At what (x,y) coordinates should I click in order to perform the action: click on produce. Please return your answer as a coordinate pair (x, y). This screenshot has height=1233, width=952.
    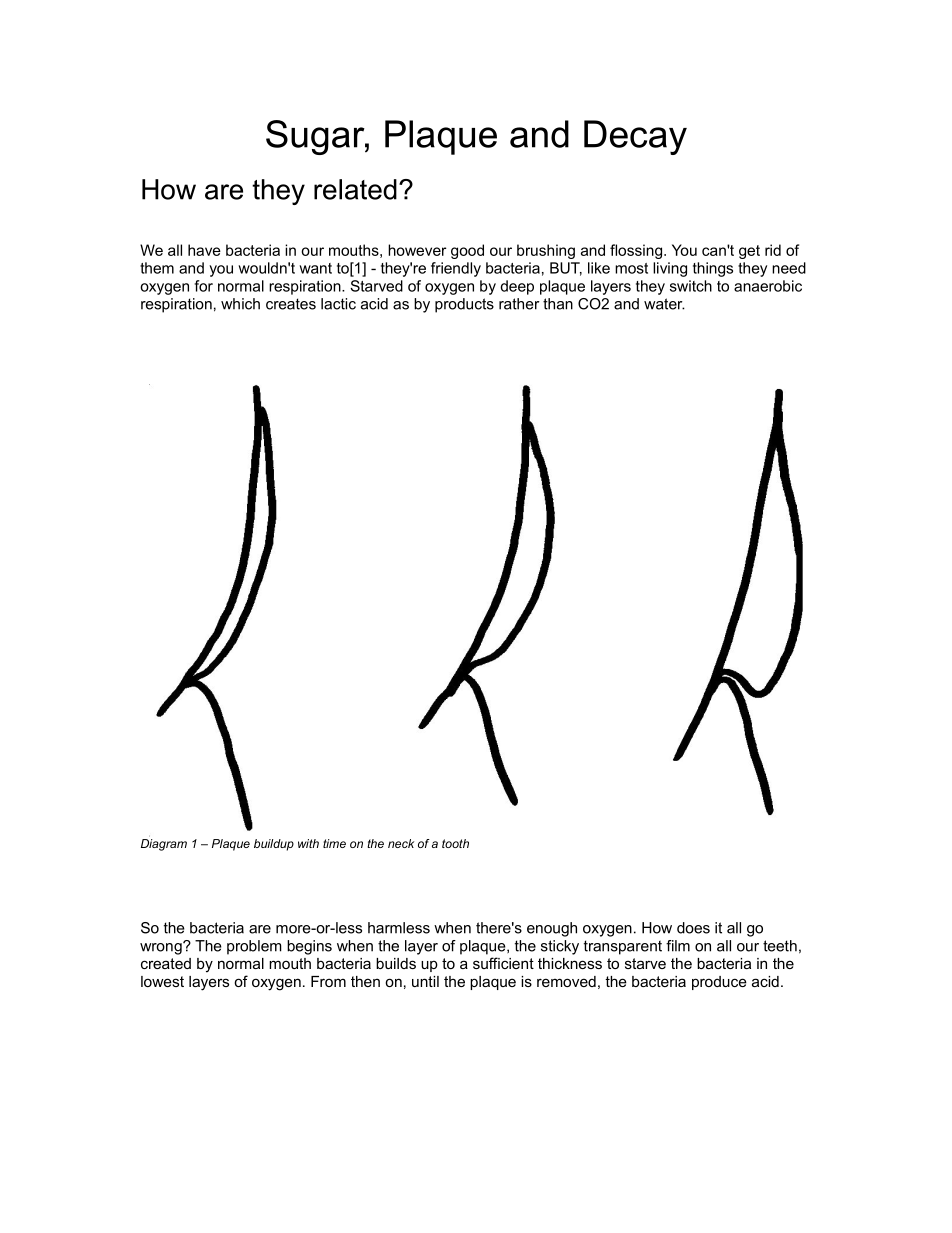
    Looking at the image, I should click on (719, 983).
